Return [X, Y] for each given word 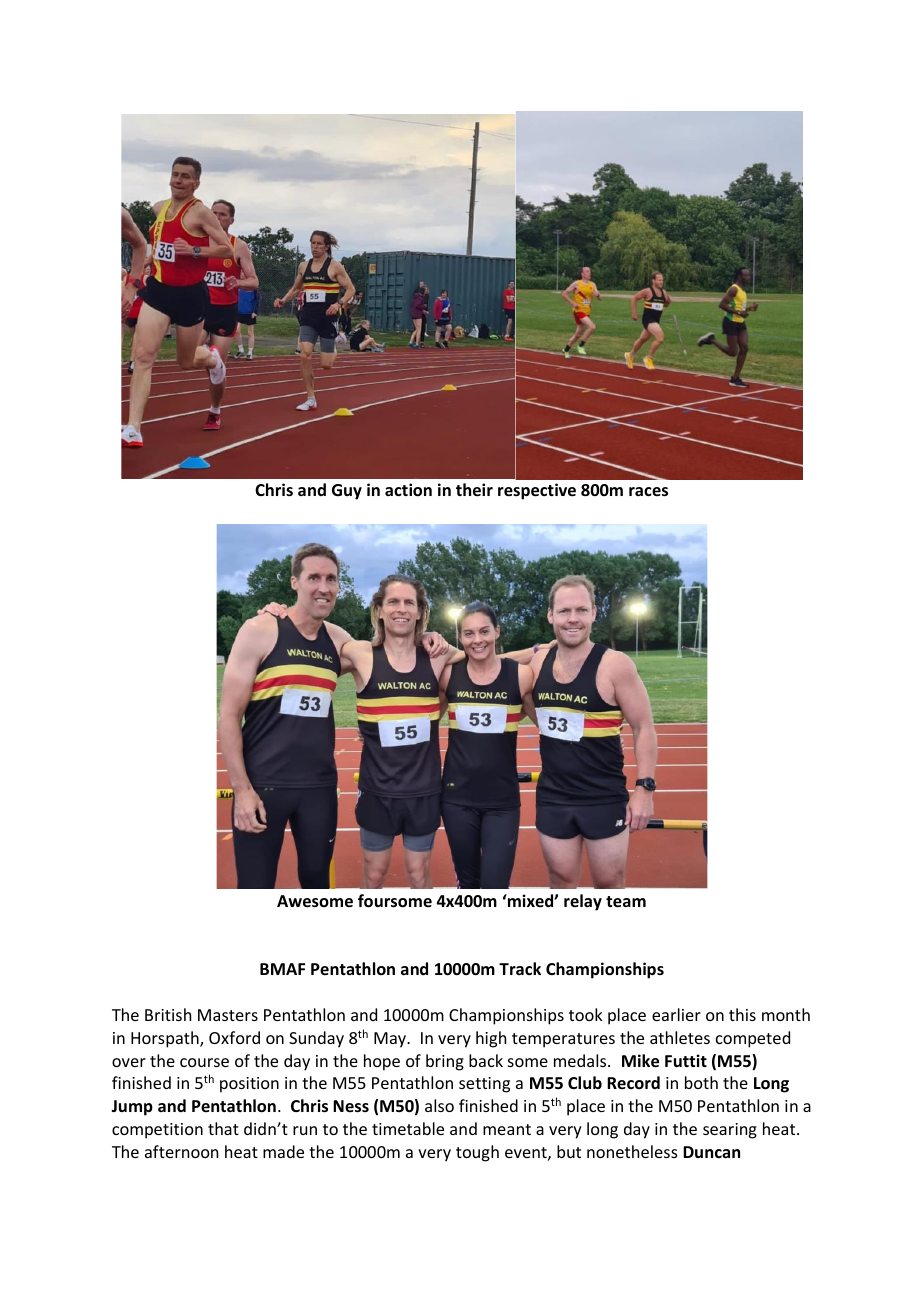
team [626, 902]
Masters [228, 1015]
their [474, 490]
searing [730, 1131]
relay [583, 902]
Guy [347, 492]
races [648, 492]
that [223, 1128]
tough [477, 1153]
